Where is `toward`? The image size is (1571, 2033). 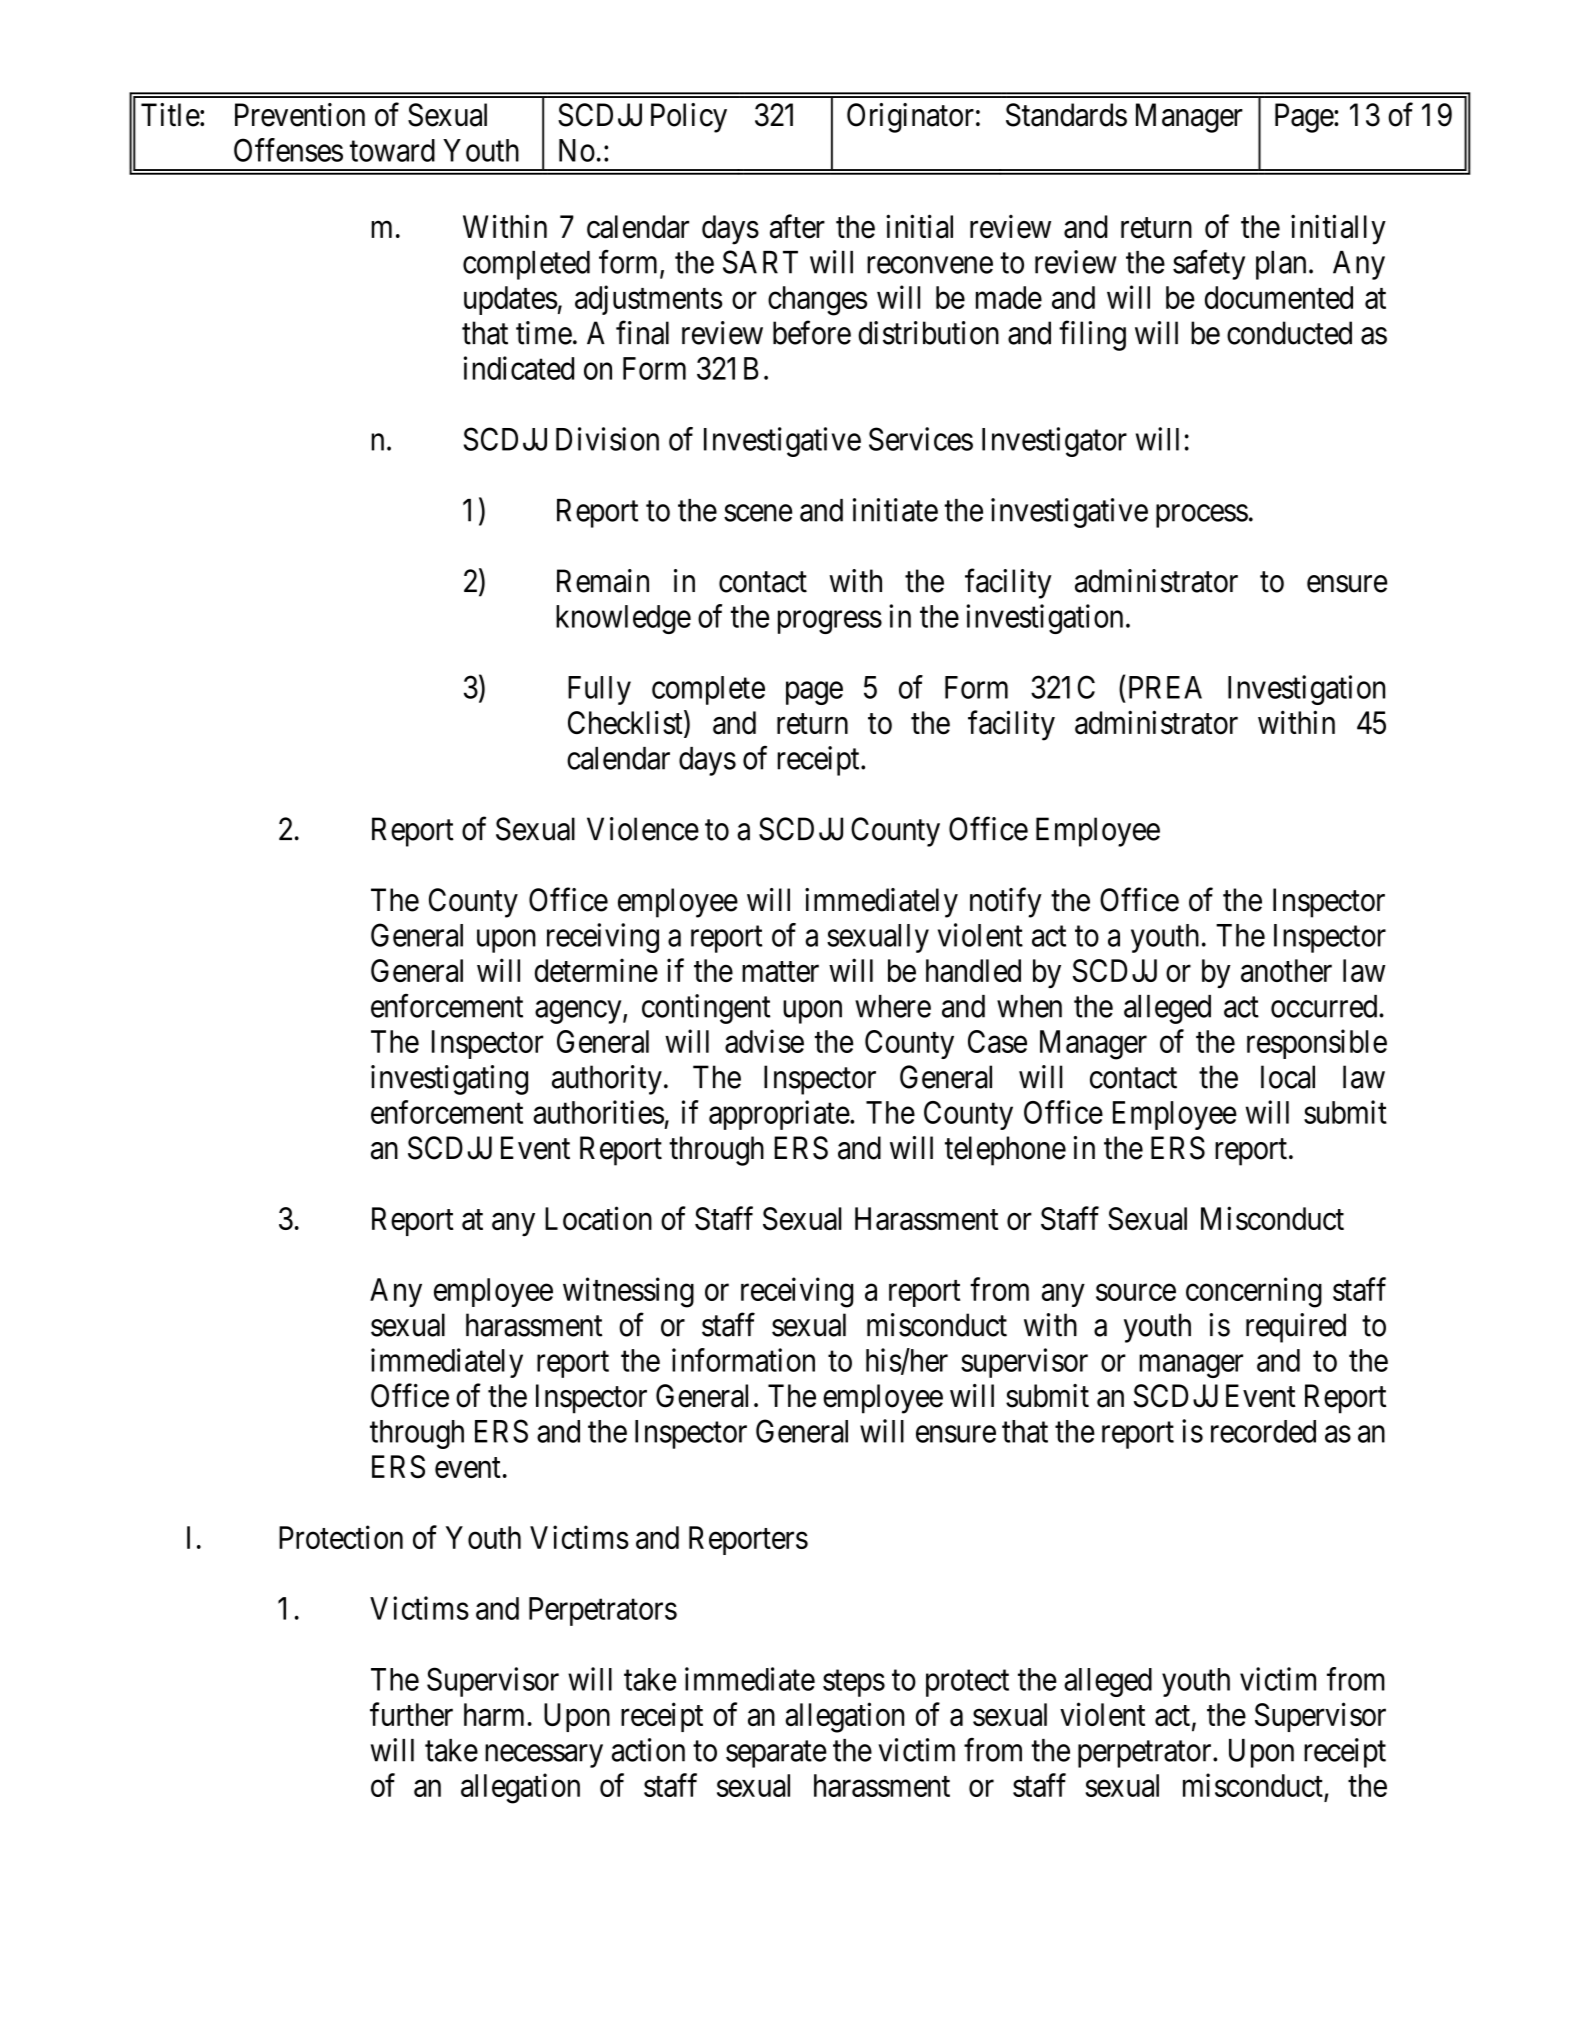
toward is located at coordinates (392, 150).
